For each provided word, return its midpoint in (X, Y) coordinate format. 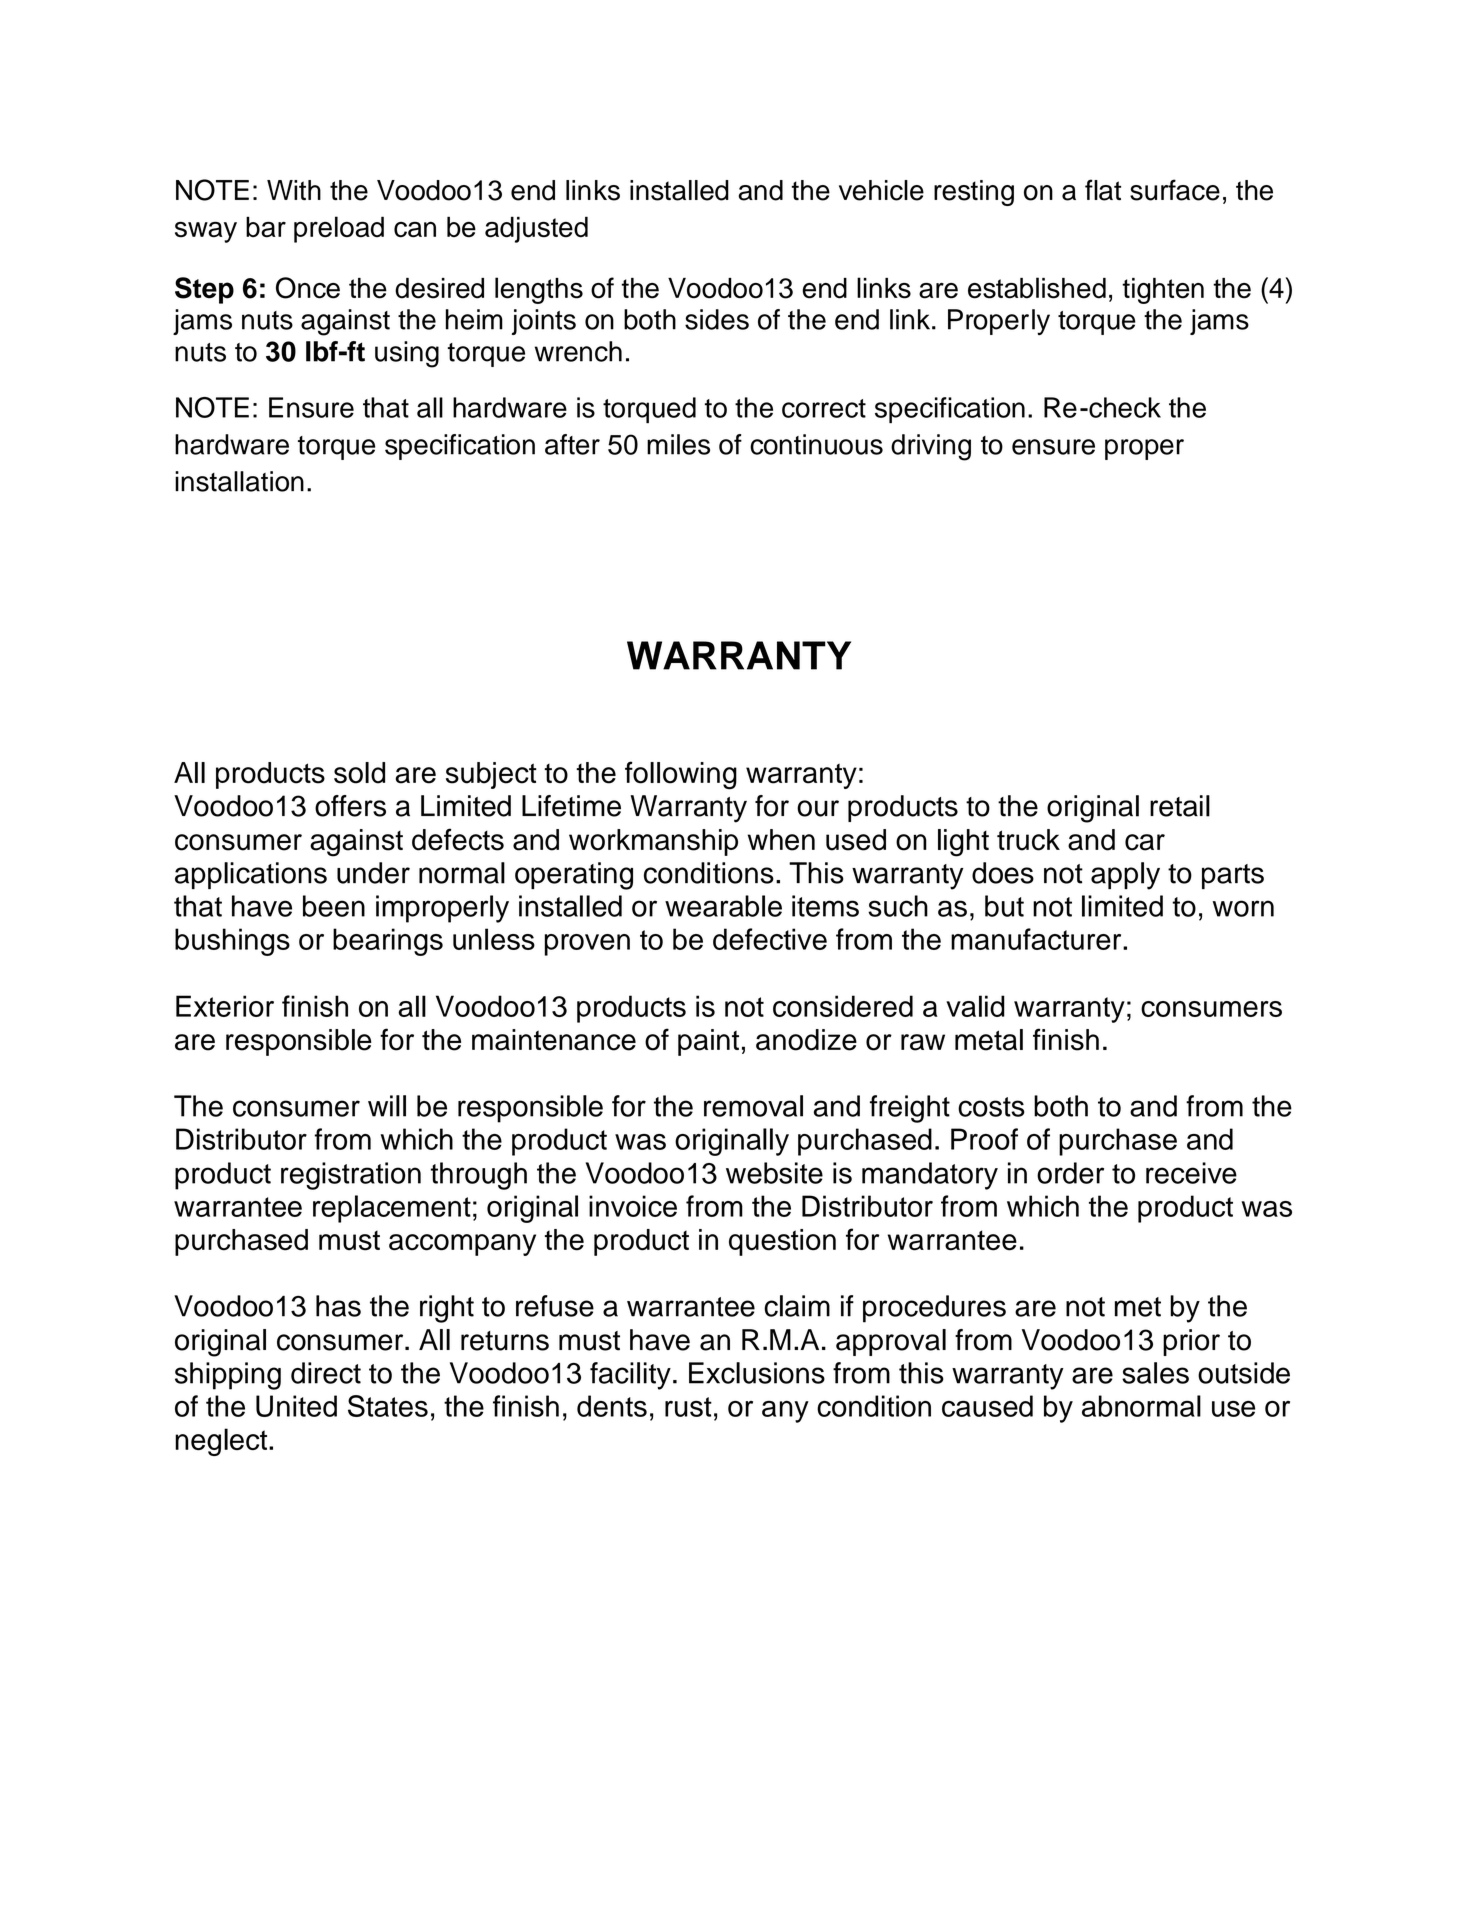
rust (688, 1407)
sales (1155, 1373)
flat (1103, 190)
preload (339, 229)
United (296, 1406)
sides (717, 319)
